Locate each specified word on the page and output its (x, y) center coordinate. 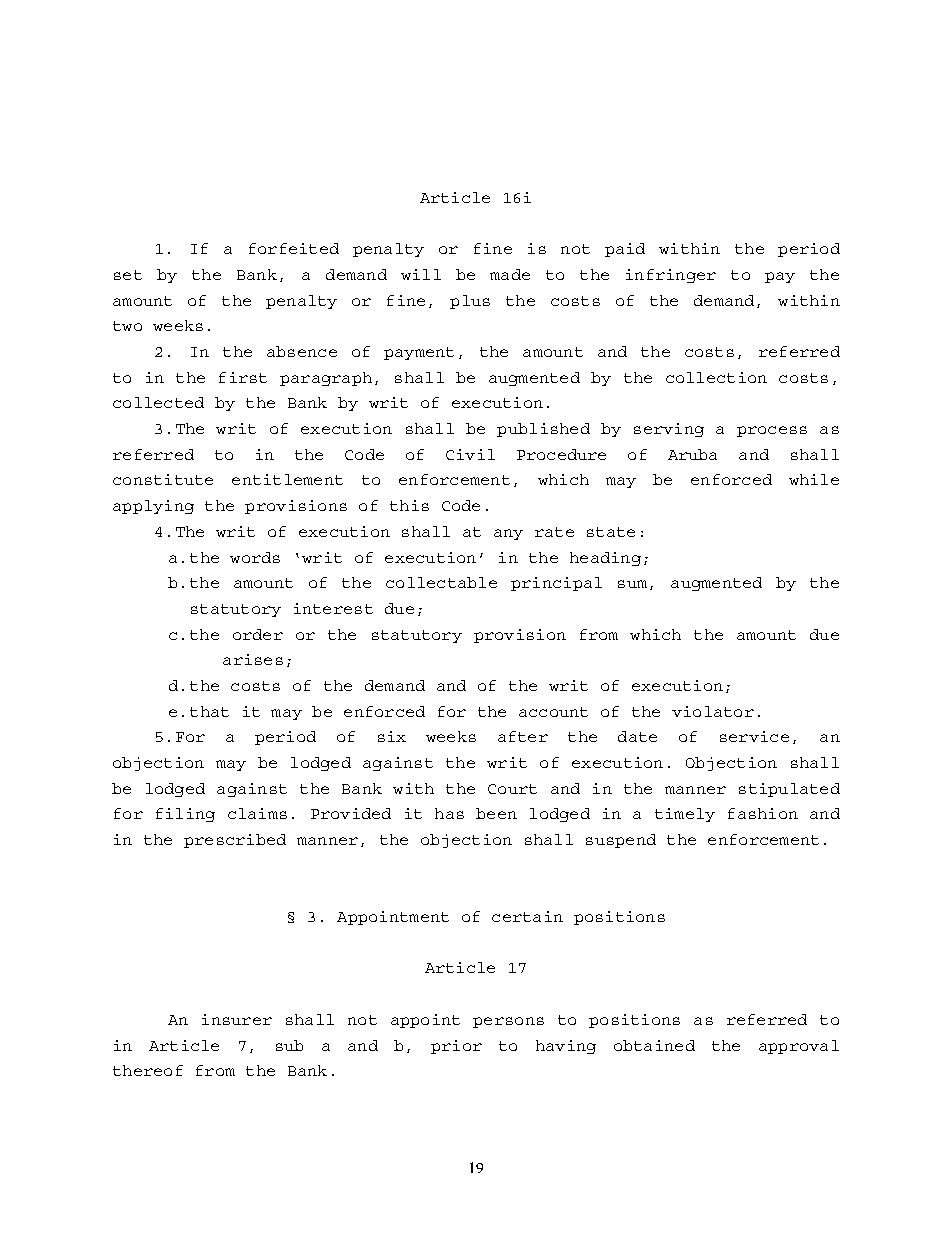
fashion (763, 813)
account (553, 712)
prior (456, 1047)
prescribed (235, 841)
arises (253, 659)
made (510, 274)
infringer (671, 276)
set (128, 275)
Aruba (692, 454)
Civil (470, 454)
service (754, 736)
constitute (163, 479)
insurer (237, 1019)
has (449, 813)
